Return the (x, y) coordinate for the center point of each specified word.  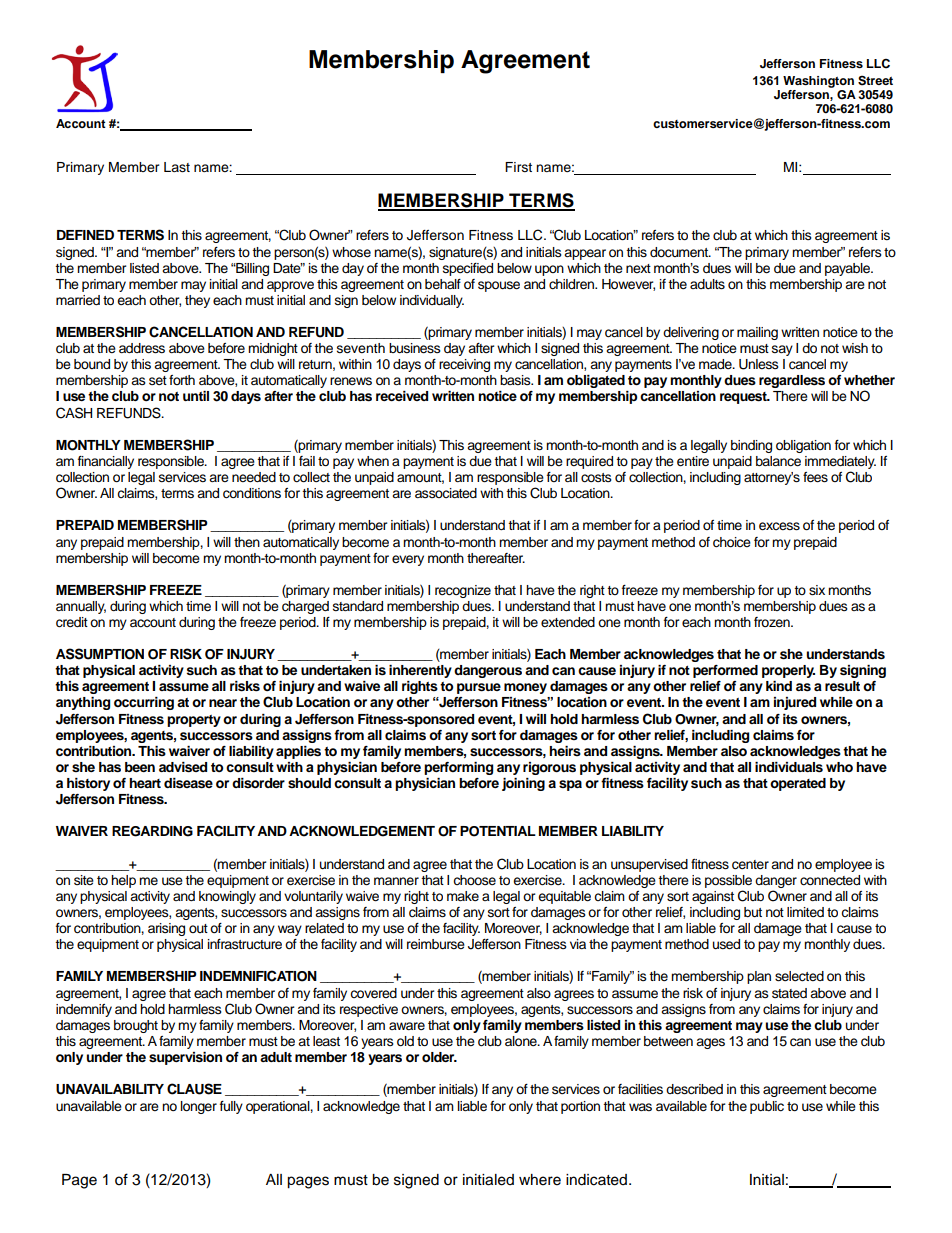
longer (199, 1107)
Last (177, 167)
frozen (773, 622)
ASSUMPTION (100, 654)
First (518, 167)
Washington (818, 82)
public (767, 1107)
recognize (463, 591)
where (540, 1180)
